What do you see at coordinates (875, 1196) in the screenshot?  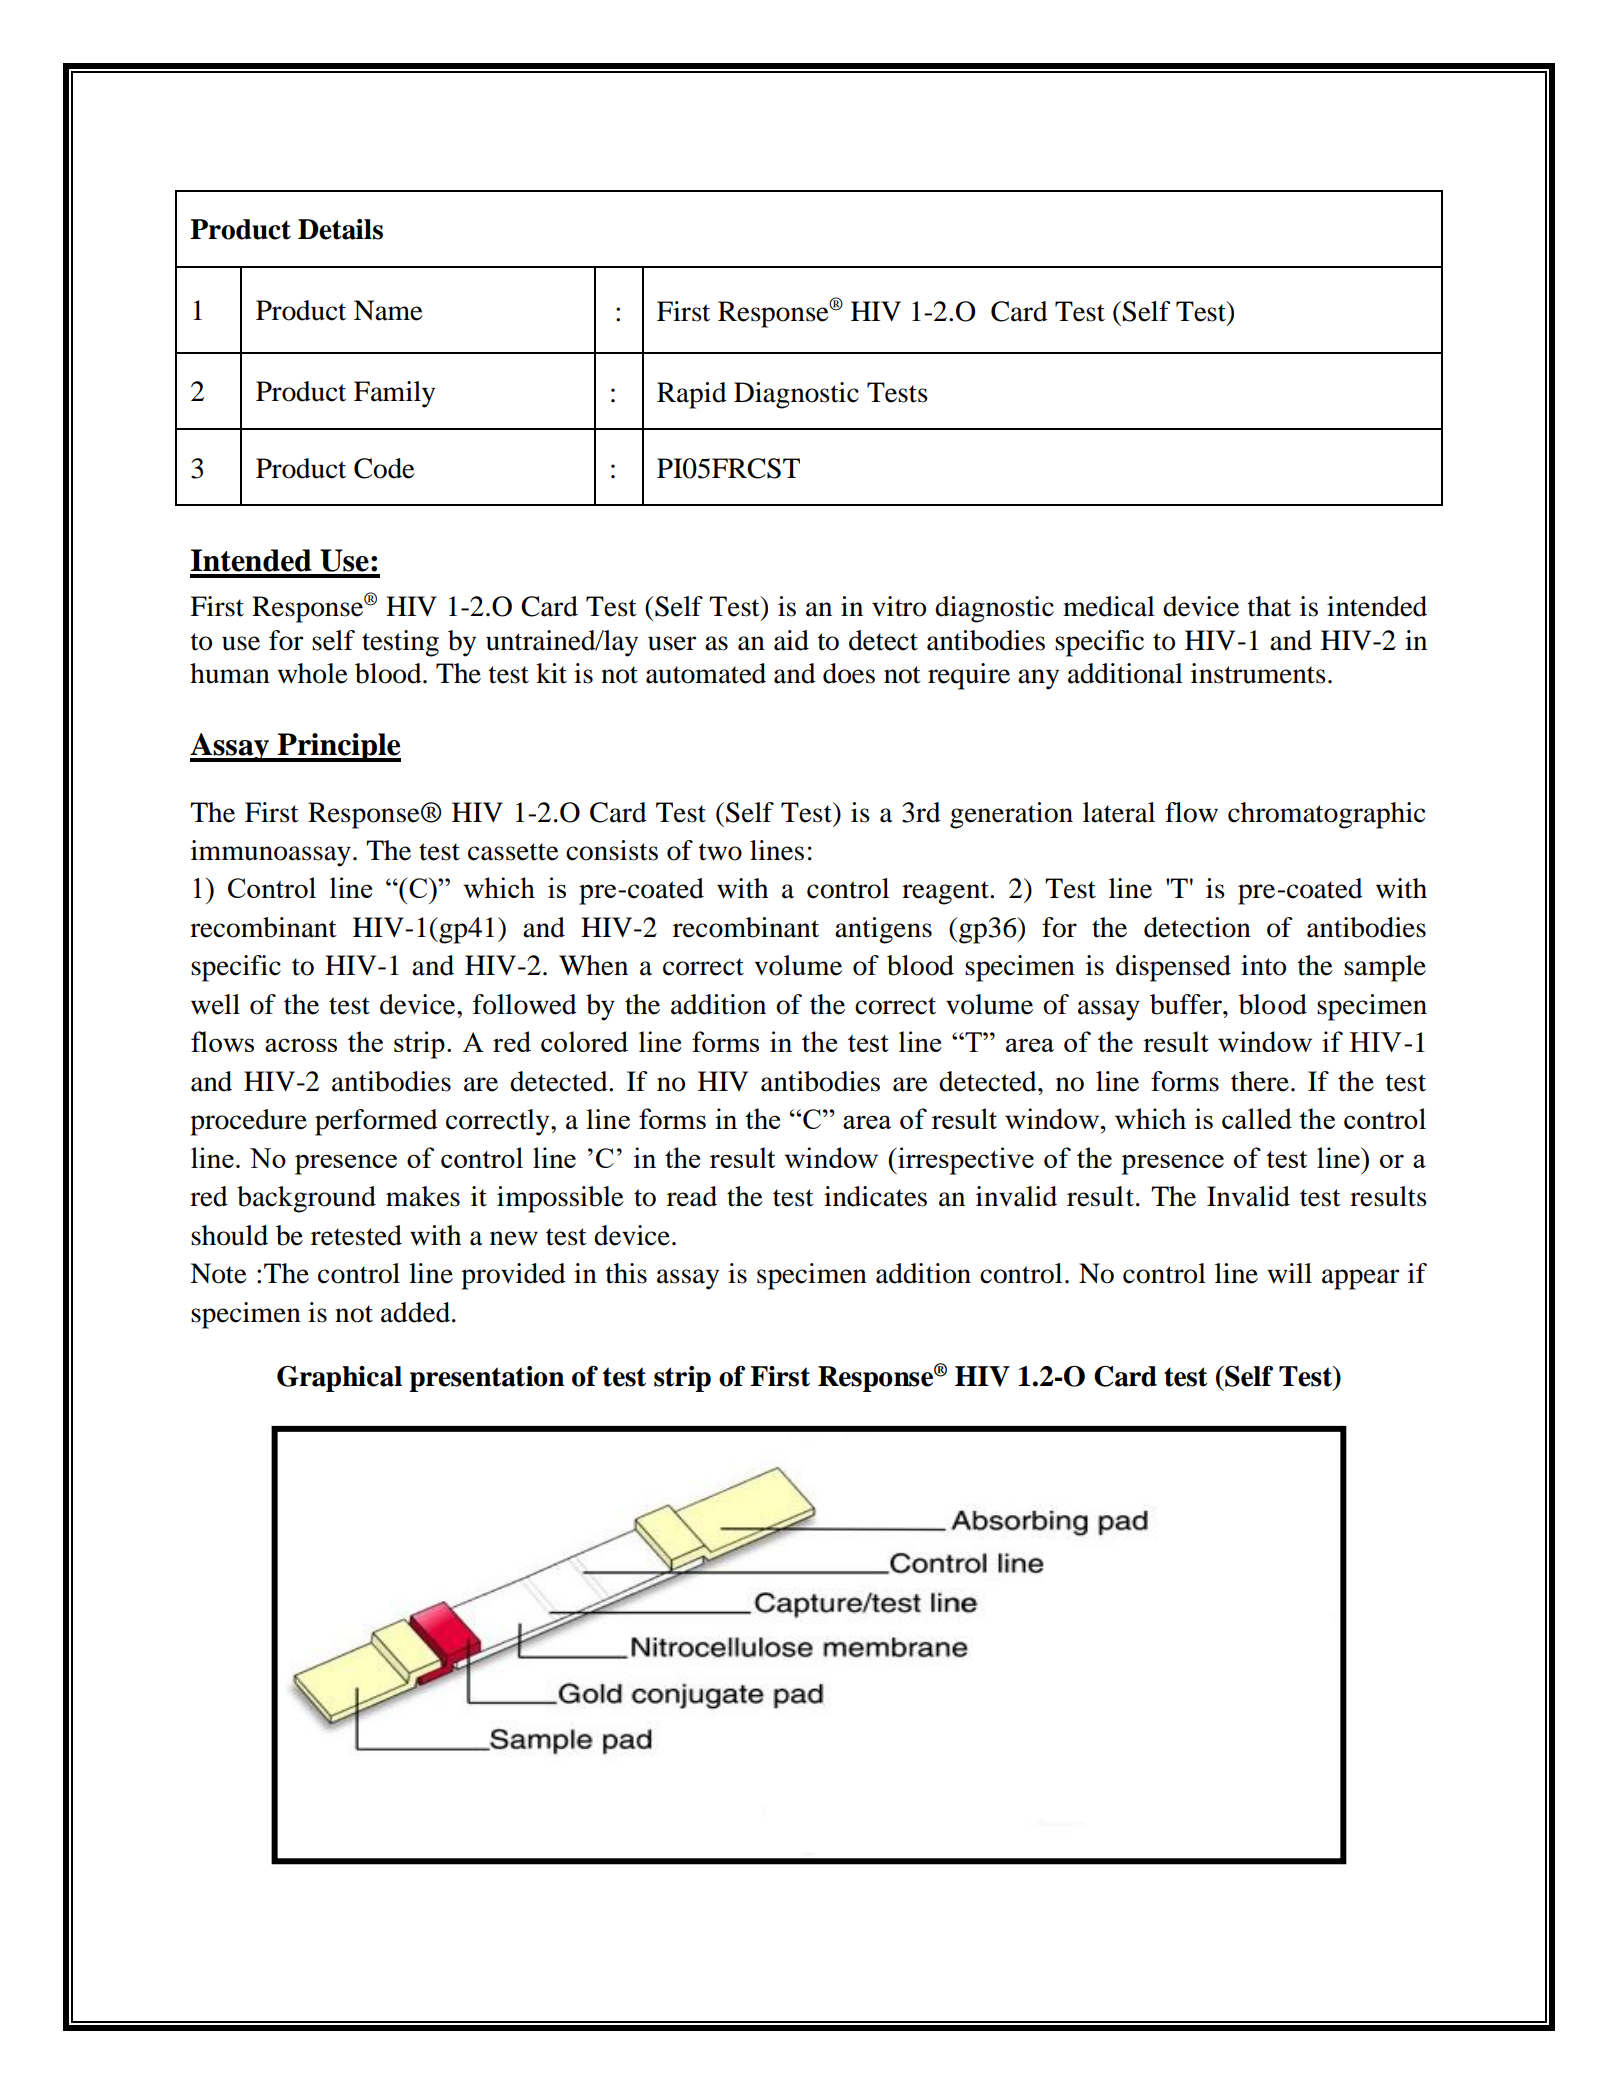 I see `indicates` at bounding box center [875, 1196].
